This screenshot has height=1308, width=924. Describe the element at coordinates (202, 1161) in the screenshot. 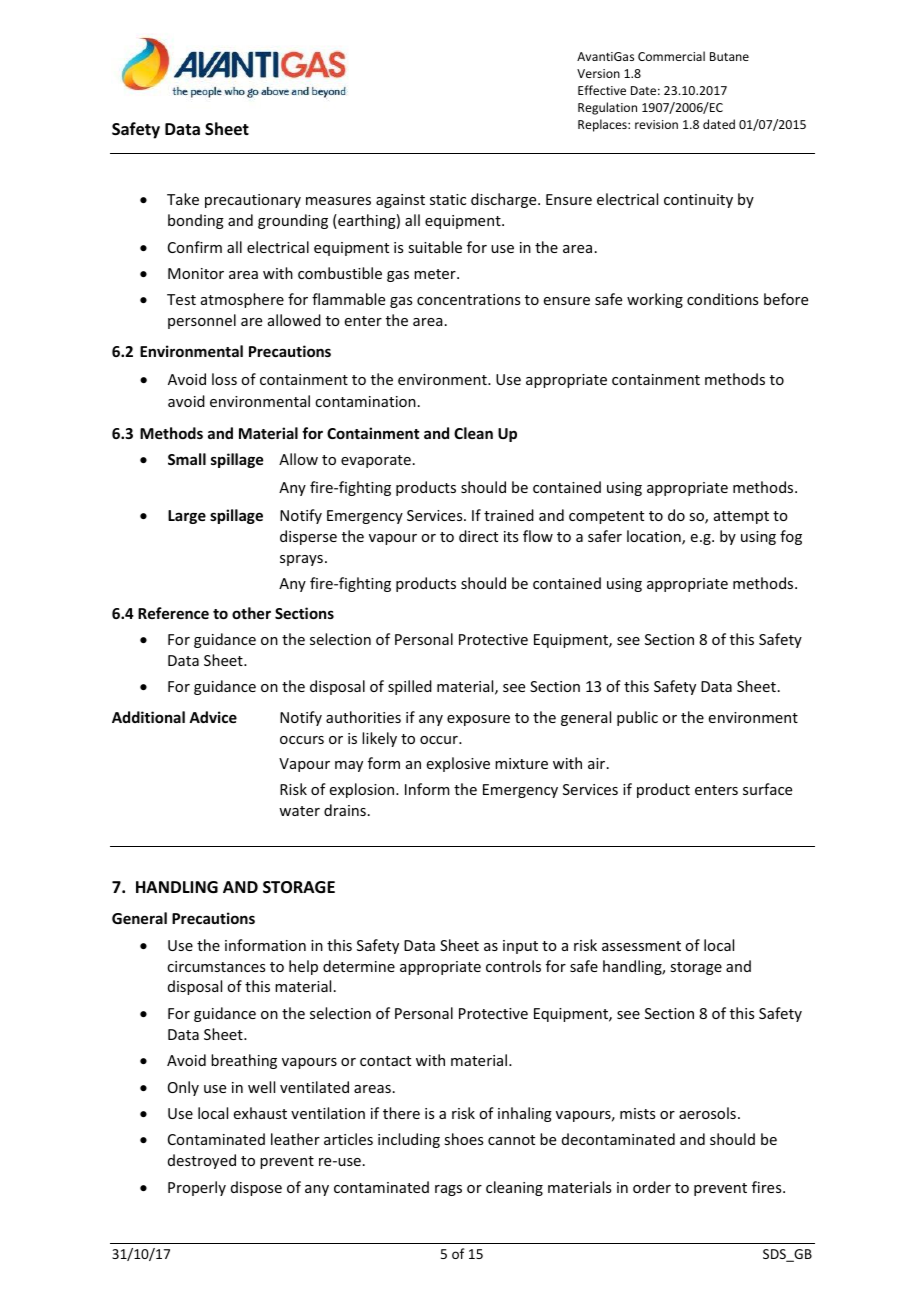

I see `destroyed` at that location.
